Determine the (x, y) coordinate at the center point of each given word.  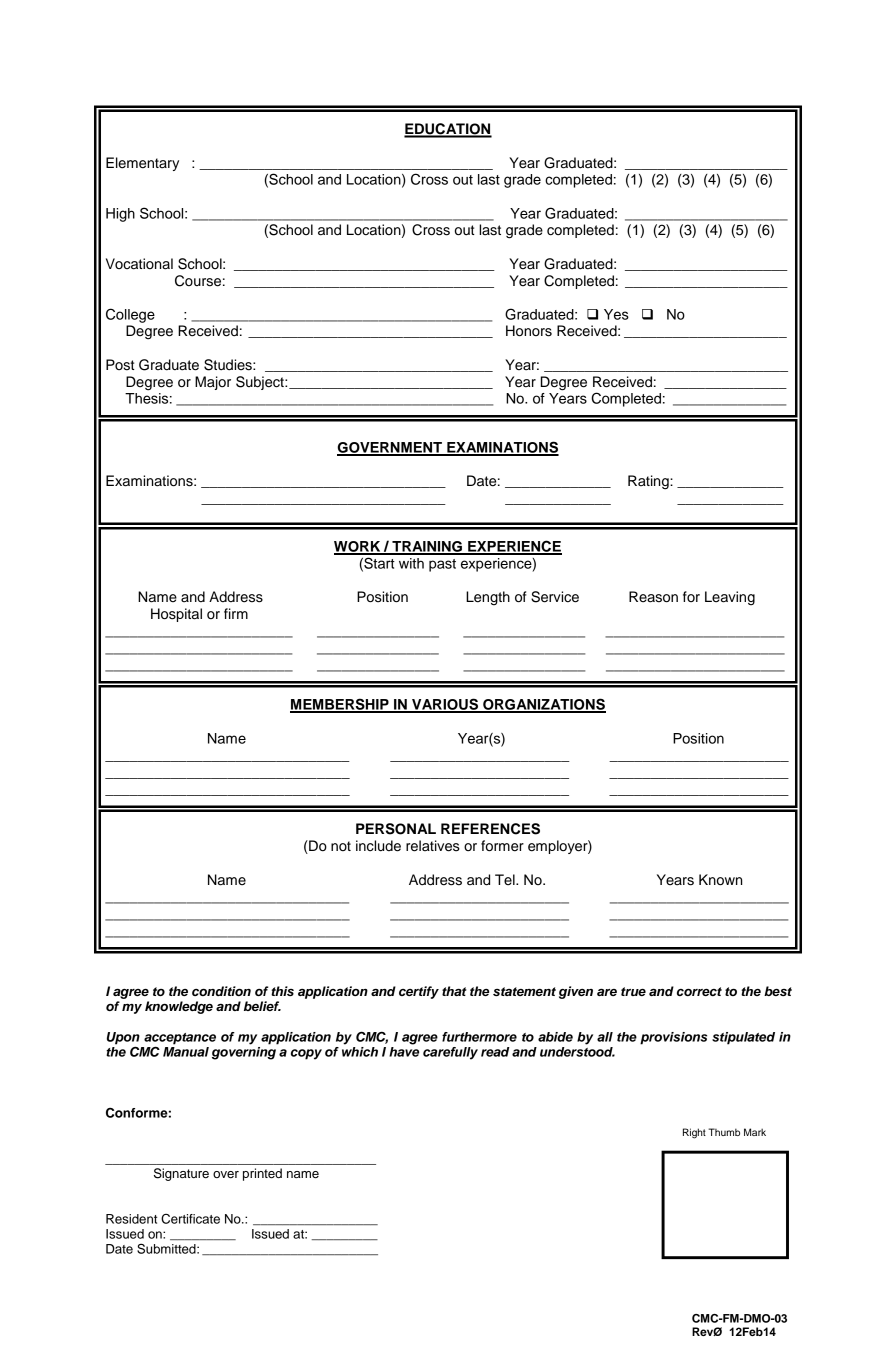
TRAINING (427, 547)
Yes (616, 314)
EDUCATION (448, 130)
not (341, 846)
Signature (181, 1174)
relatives (433, 846)
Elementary (142, 164)
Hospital (176, 615)
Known (720, 880)
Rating (649, 482)
